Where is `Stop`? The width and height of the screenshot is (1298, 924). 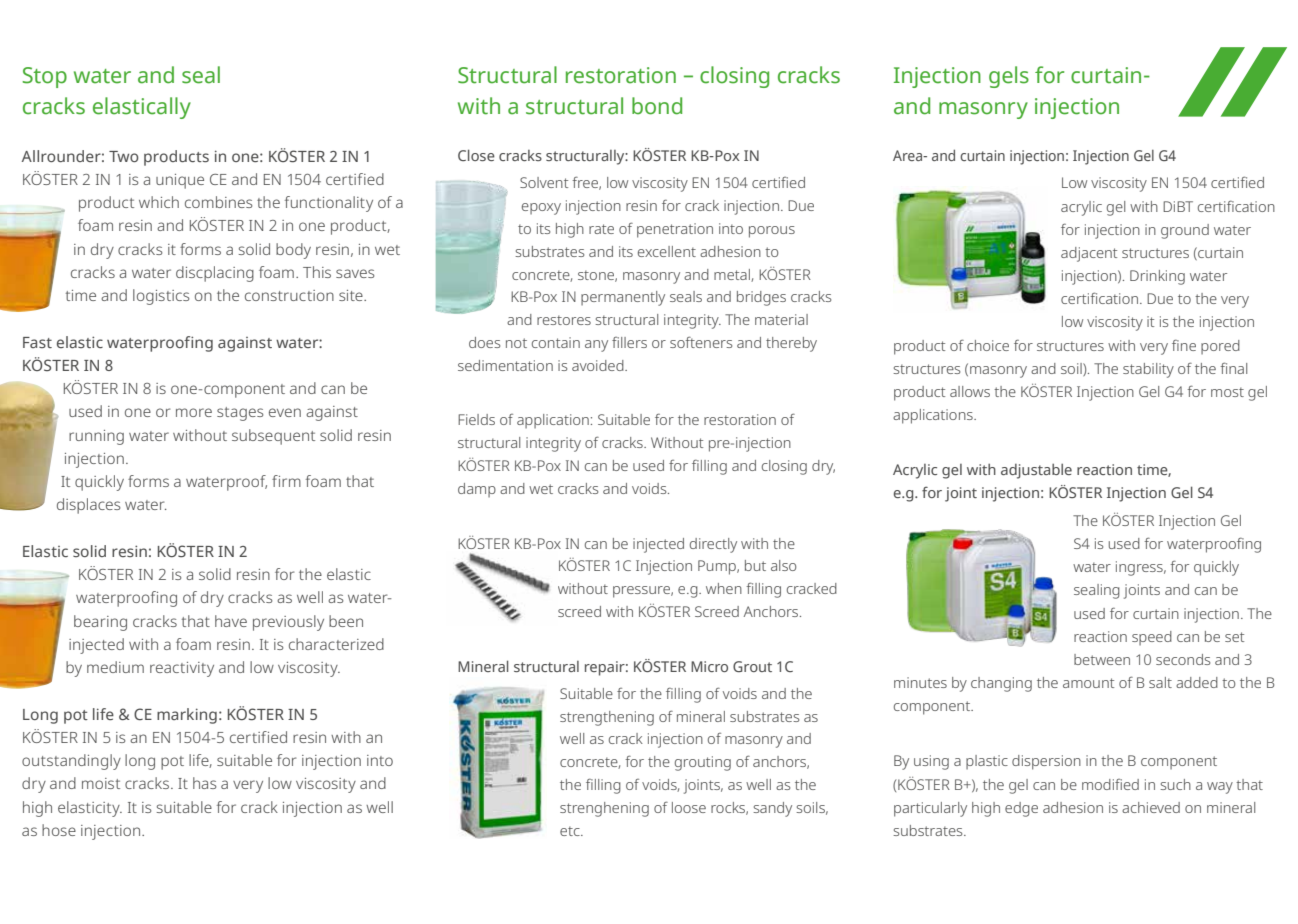
Stop is located at coordinates (45, 77).
